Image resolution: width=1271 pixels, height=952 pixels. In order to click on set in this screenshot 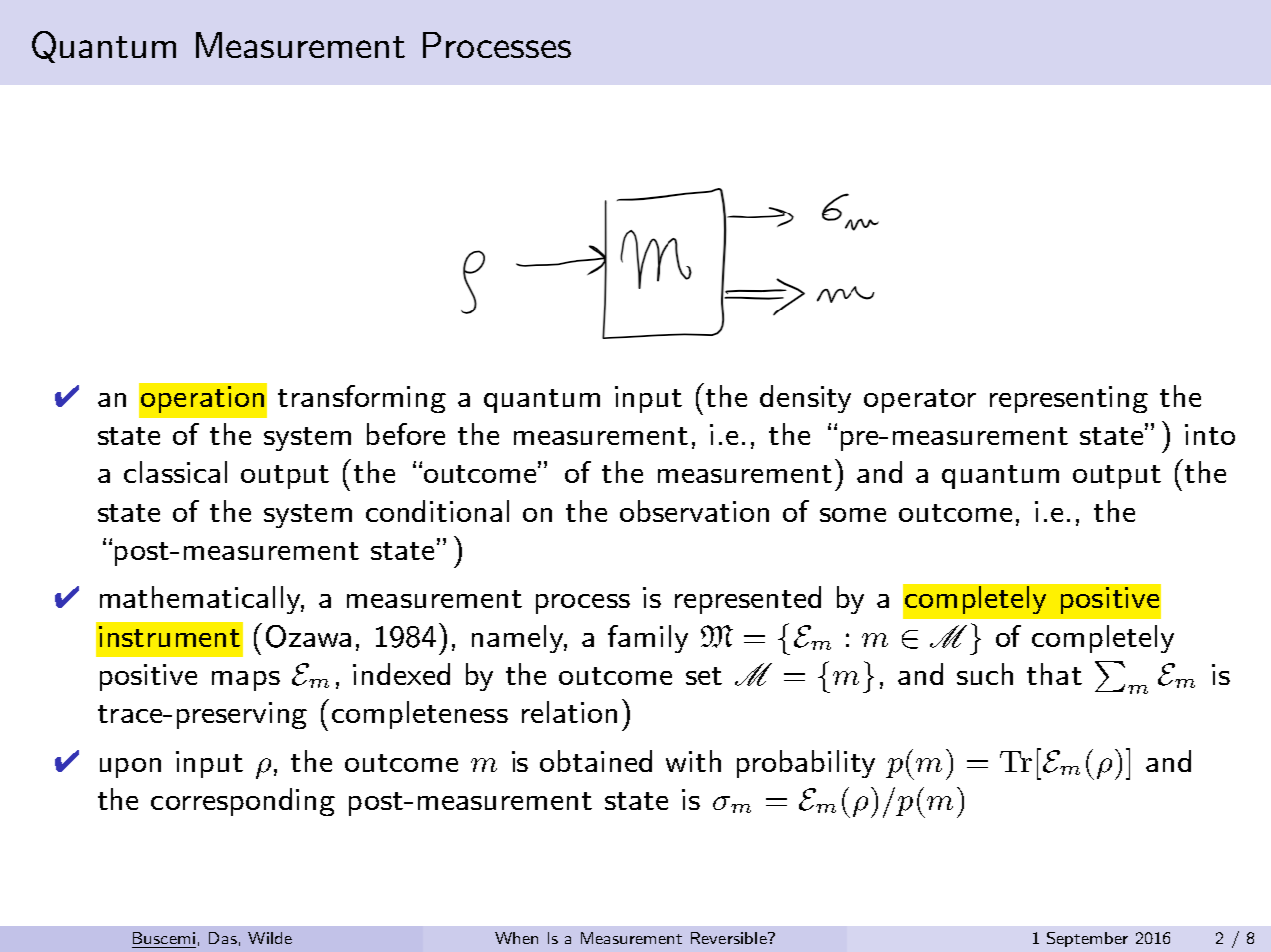, I will do `click(704, 676)`.
